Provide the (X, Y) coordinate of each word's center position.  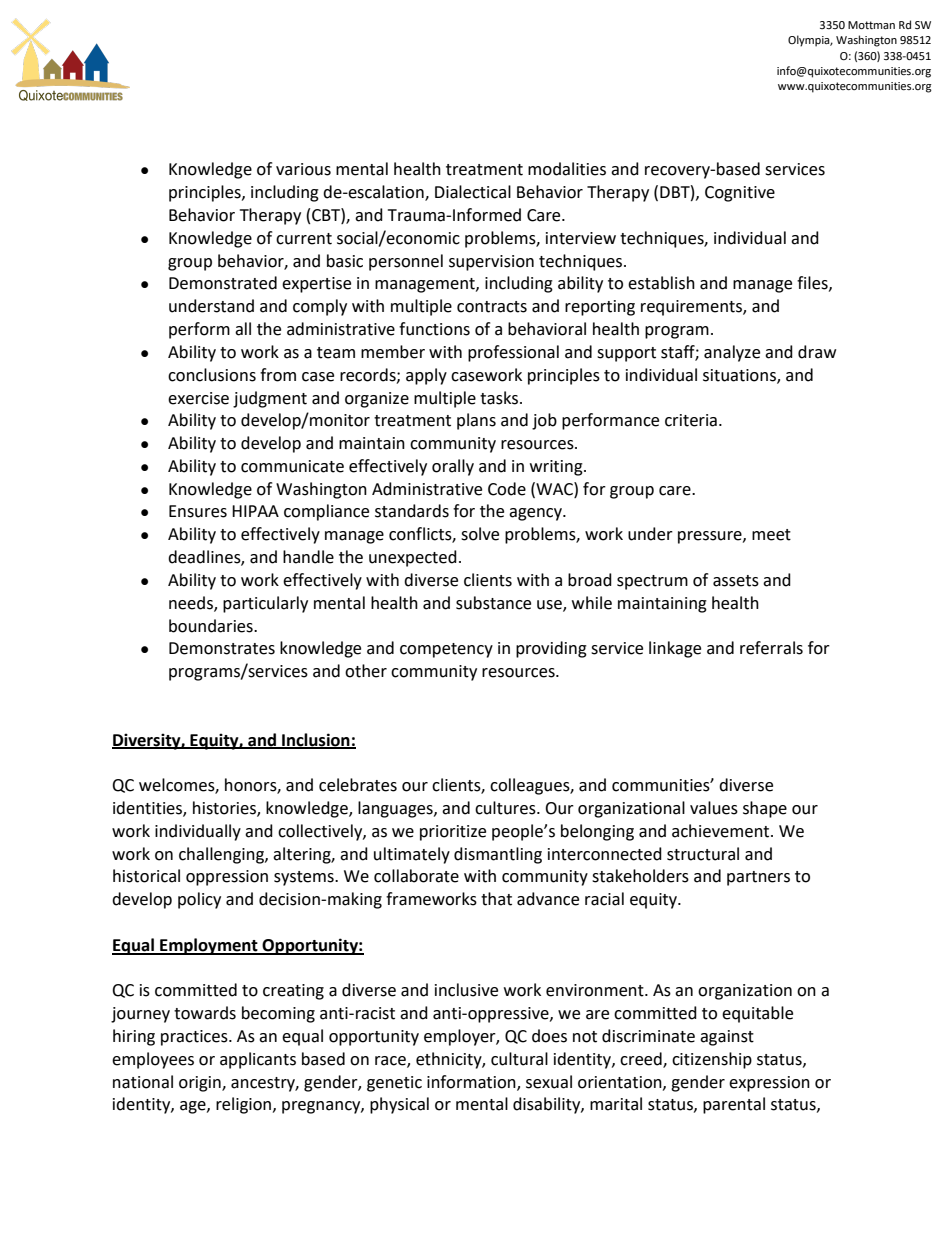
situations (740, 376)
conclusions (212, 375)
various (303, 169)
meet (771, 535)
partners (758, 878)
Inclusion (316, 740)
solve (480, 534)
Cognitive (740, 194)
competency (446, 650)
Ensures (198, 511)
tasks (499, 398)
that (496, 899)
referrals (771, 648)
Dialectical (473, 192)
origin (201, 1084)
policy (199, 900)
